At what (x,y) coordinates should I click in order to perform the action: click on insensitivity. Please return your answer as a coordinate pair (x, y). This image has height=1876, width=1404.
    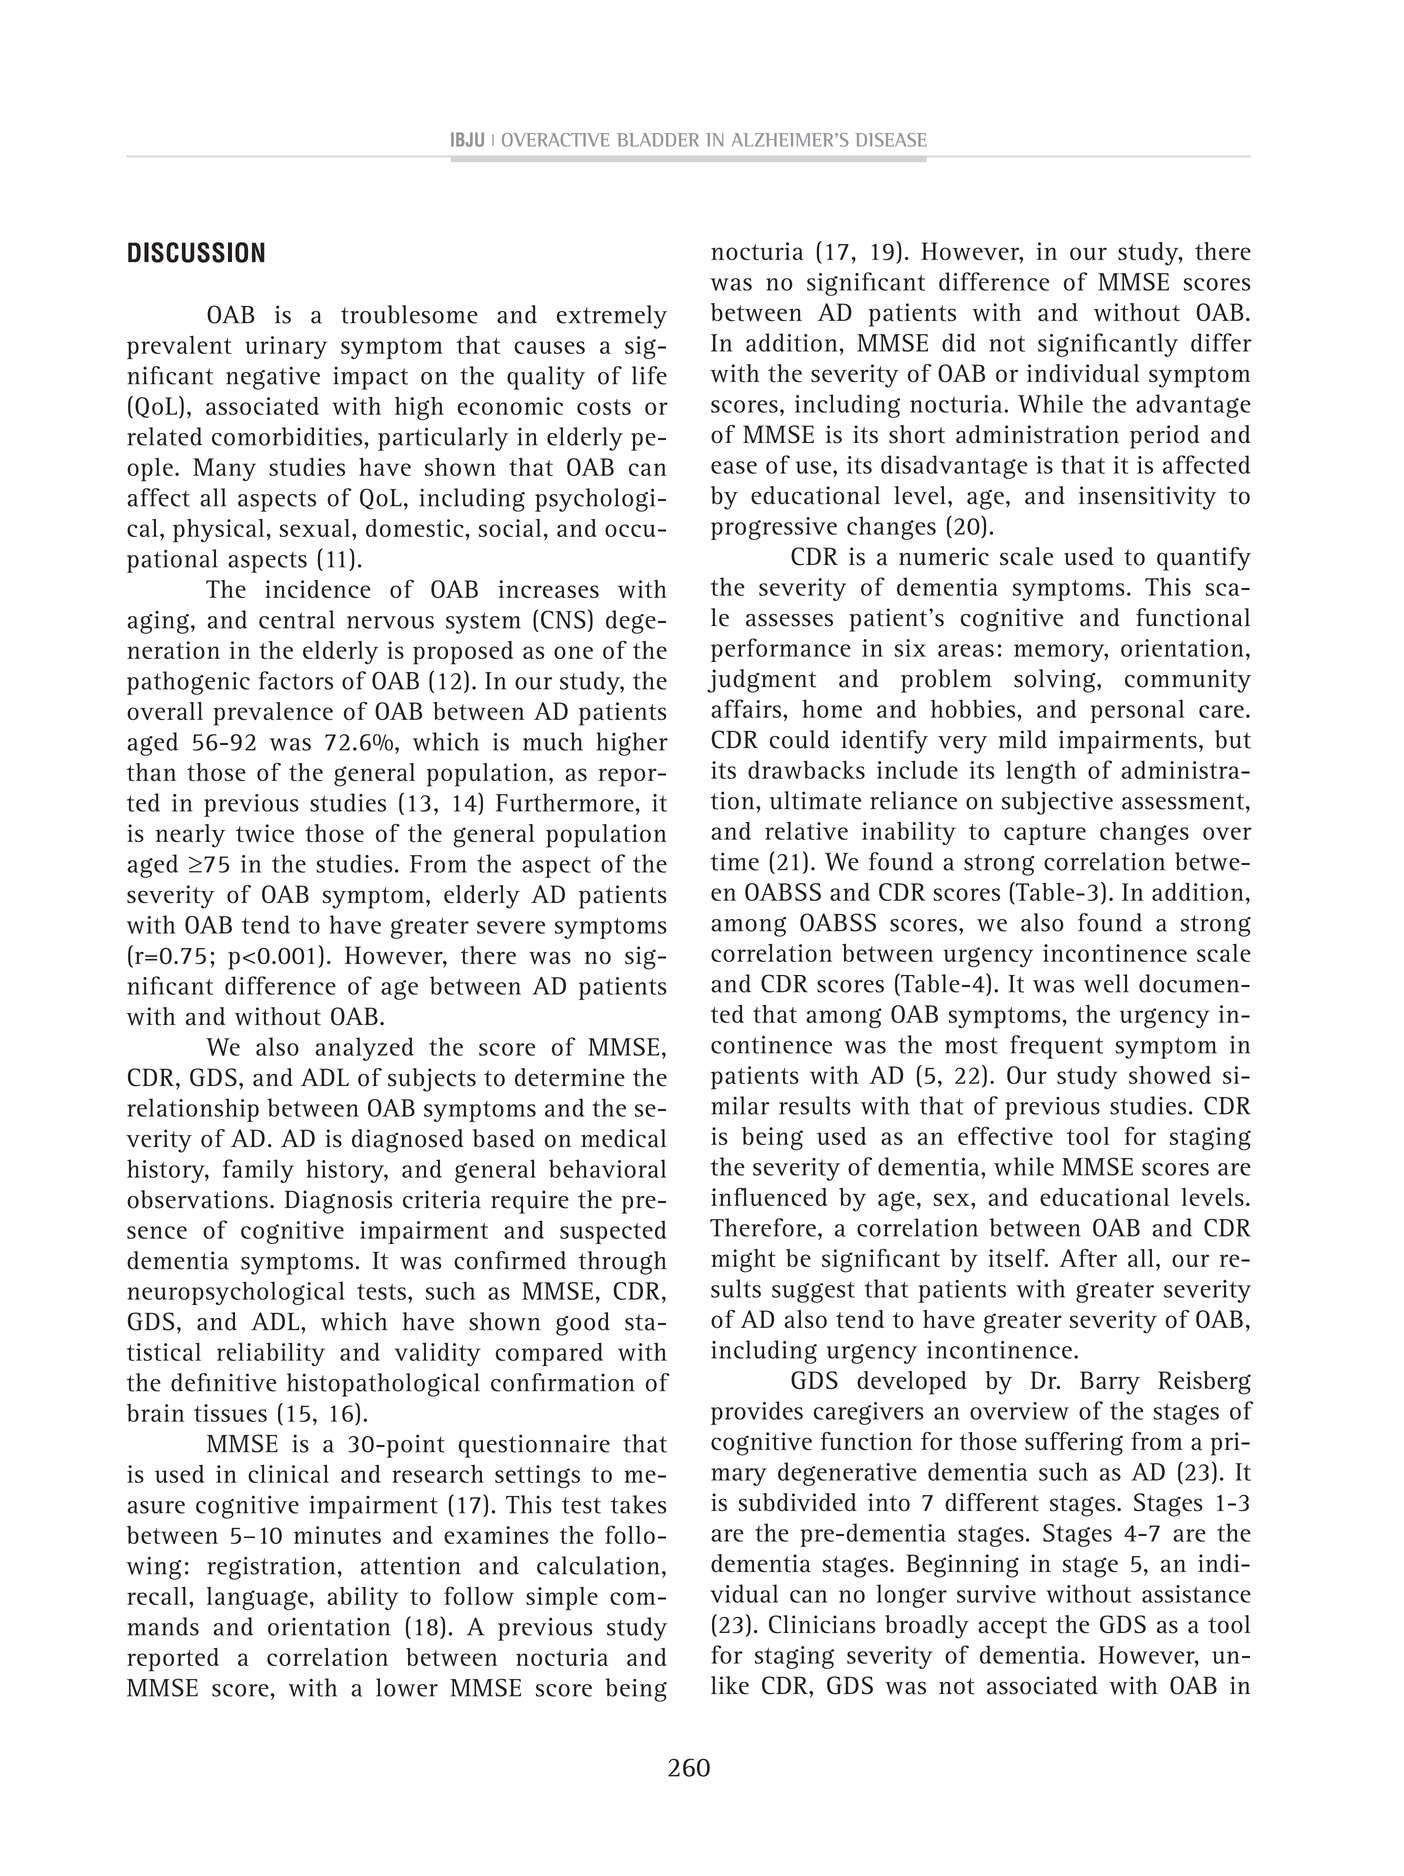
    Looking at the image, I should click on (1147, 498).
